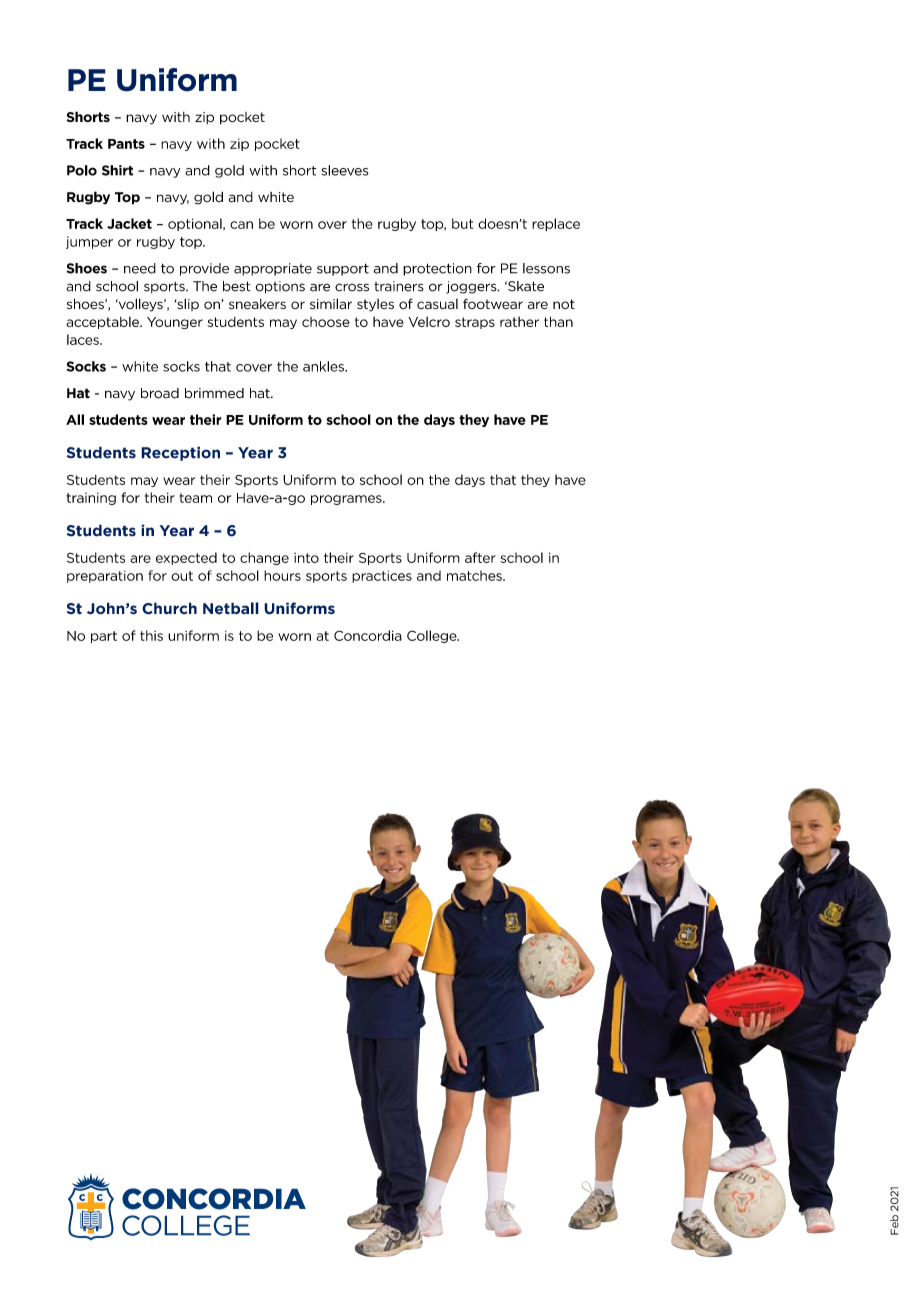 The height and width of the image is (1308, 924). Describe the element at coordinates (175, 323) in the image. I see `Younger` at that location.
